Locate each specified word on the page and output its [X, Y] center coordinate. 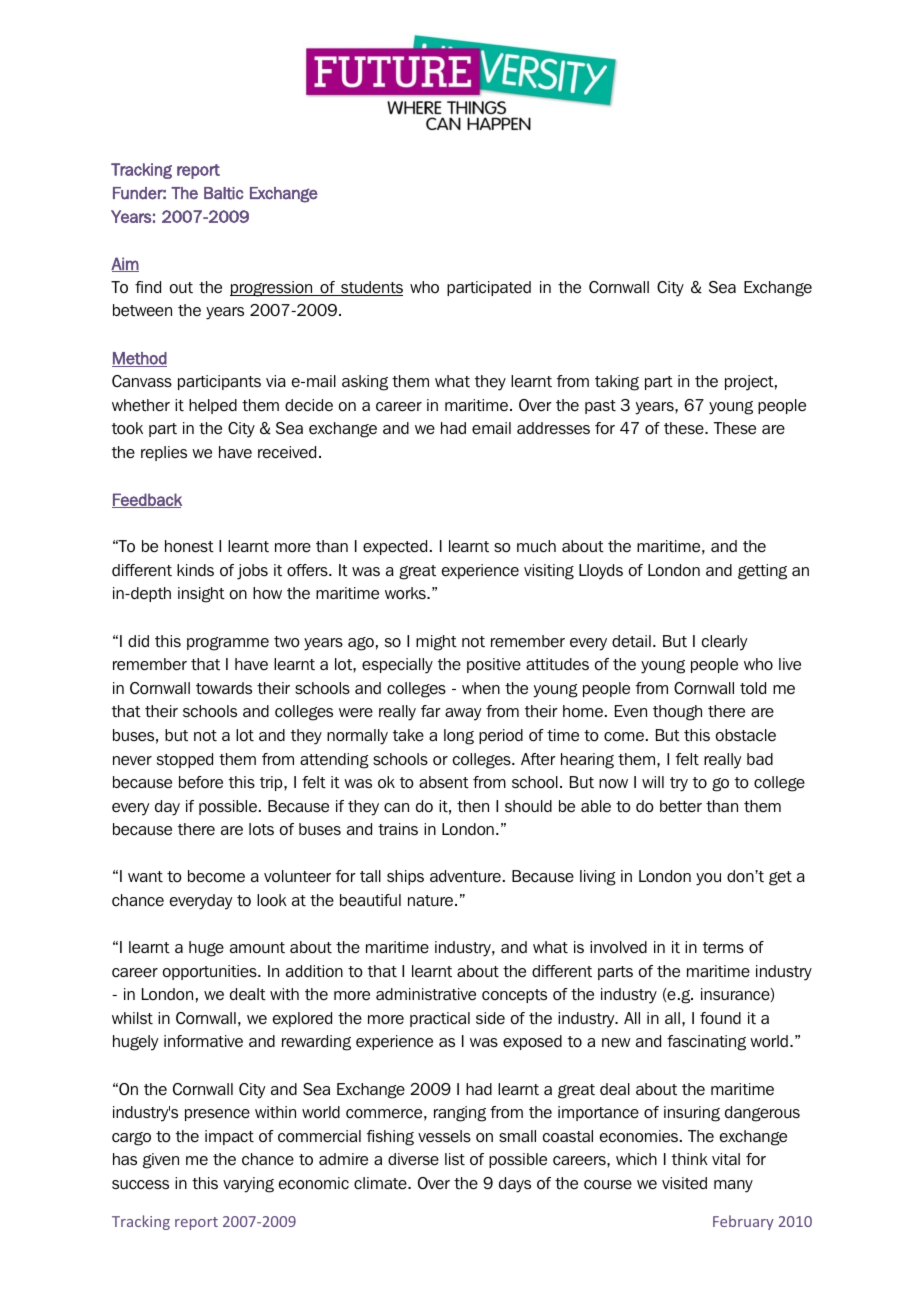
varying [248, 1185]
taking [617, 383]
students [371, 288]
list [455, 1159]
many [733, 1186]
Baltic [223, 193]
